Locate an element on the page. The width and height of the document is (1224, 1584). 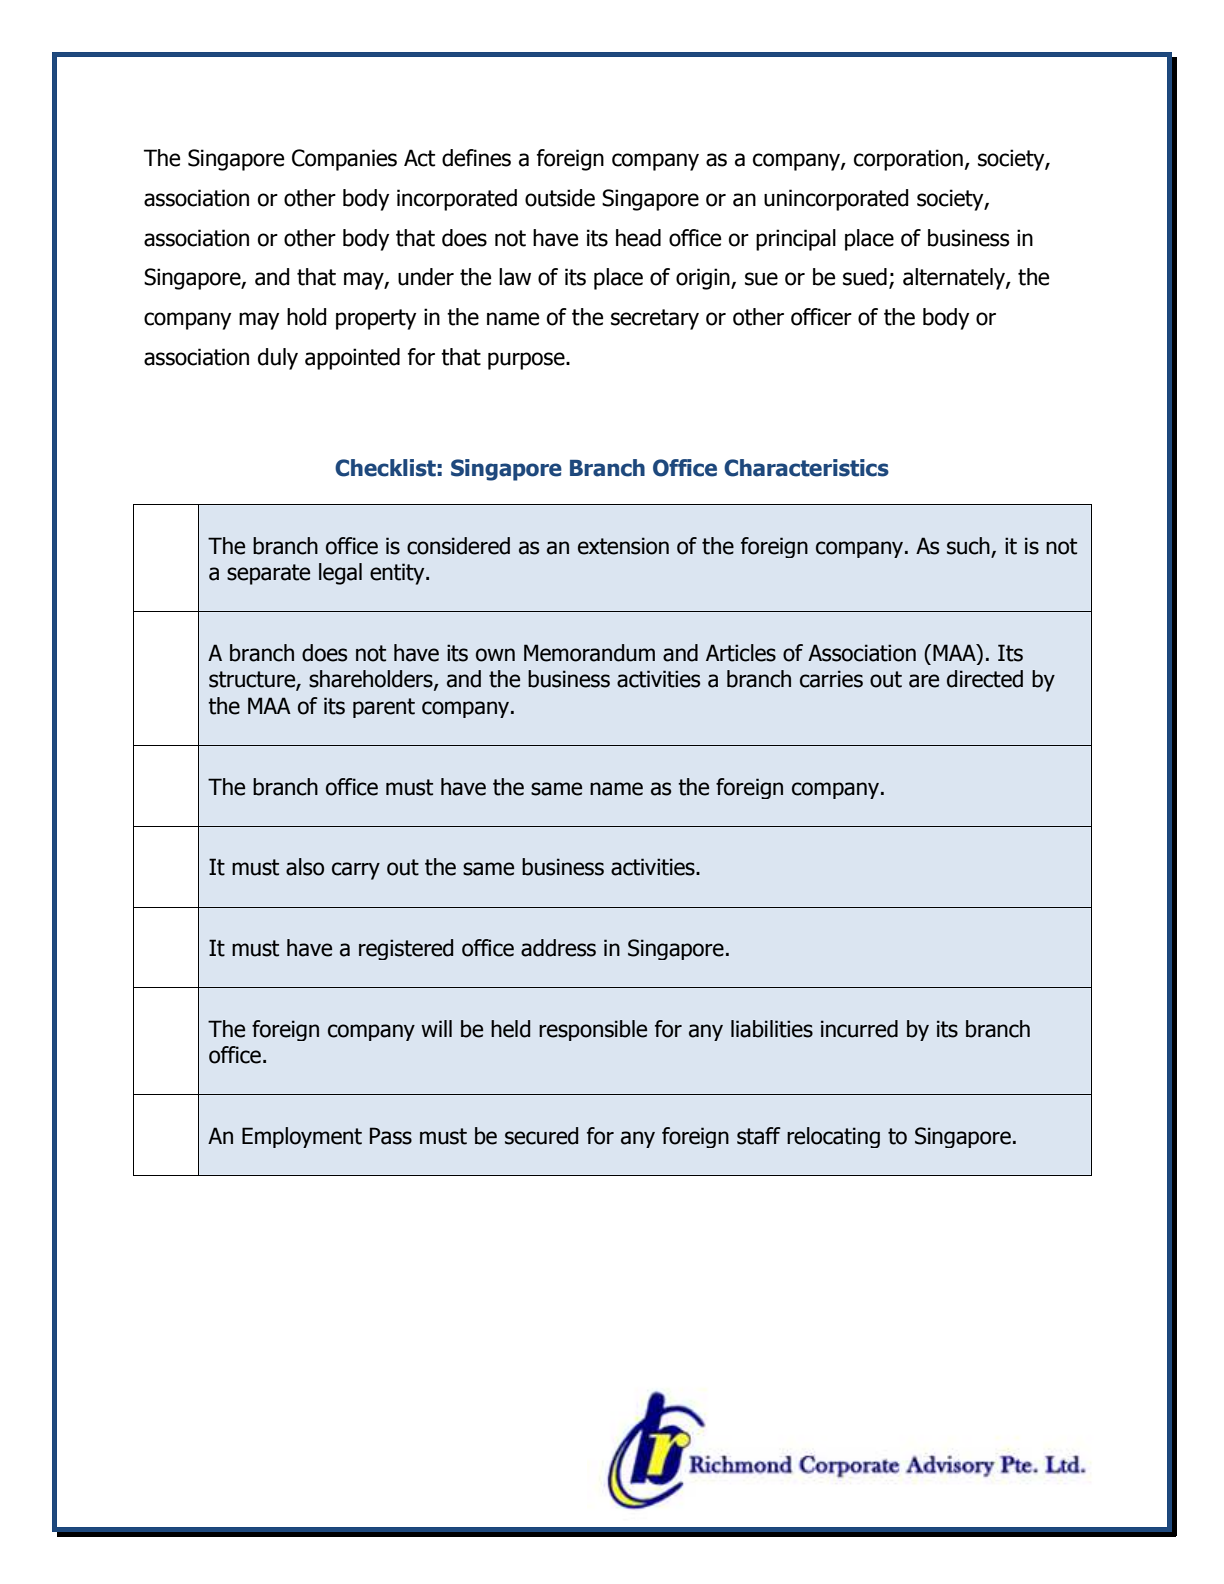
Companies is located at coordinates (344, 160).
